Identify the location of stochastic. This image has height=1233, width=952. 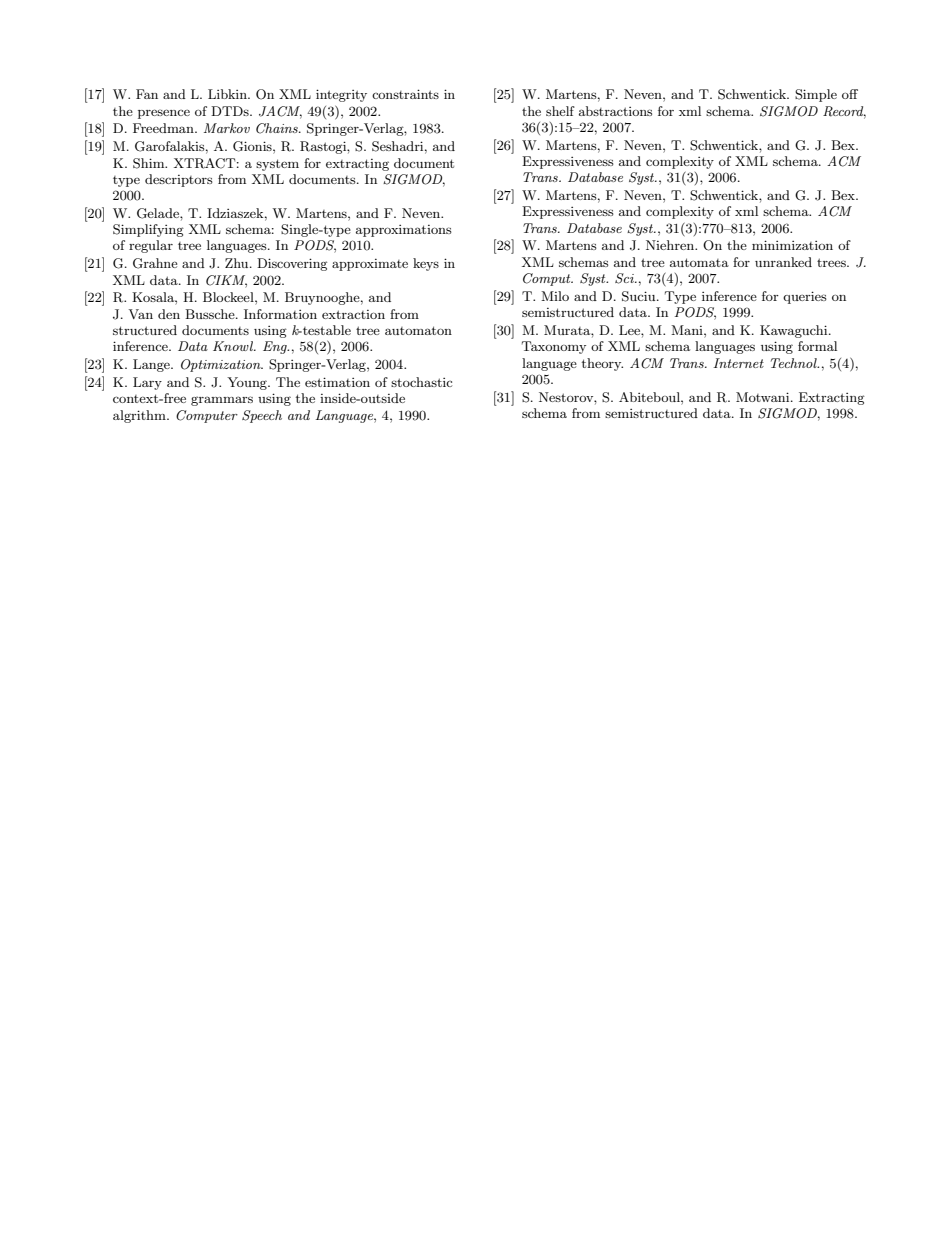
(421, 382).
